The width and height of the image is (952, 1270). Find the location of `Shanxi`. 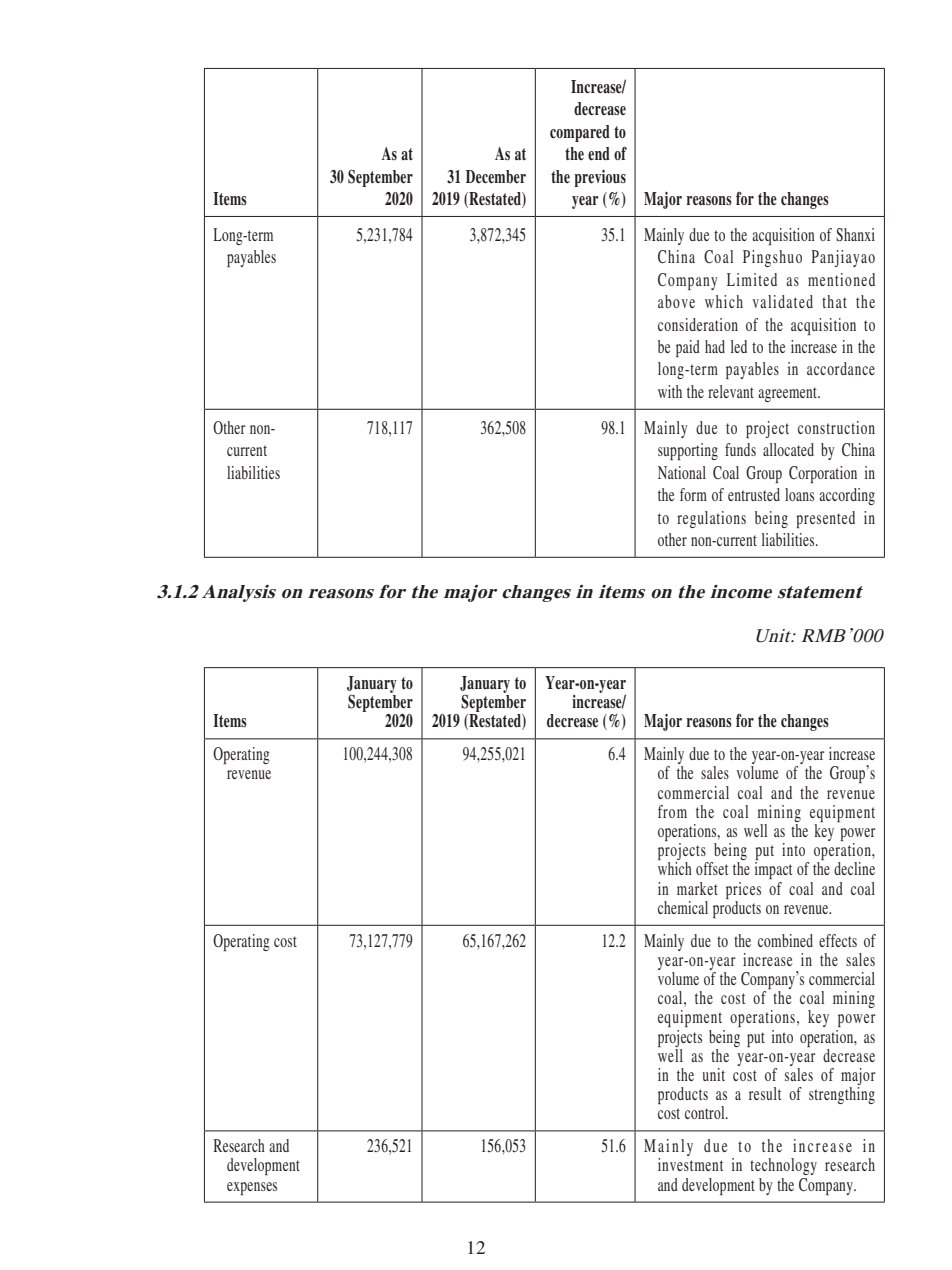

Shanxi is located at coordinates (855, 235).
